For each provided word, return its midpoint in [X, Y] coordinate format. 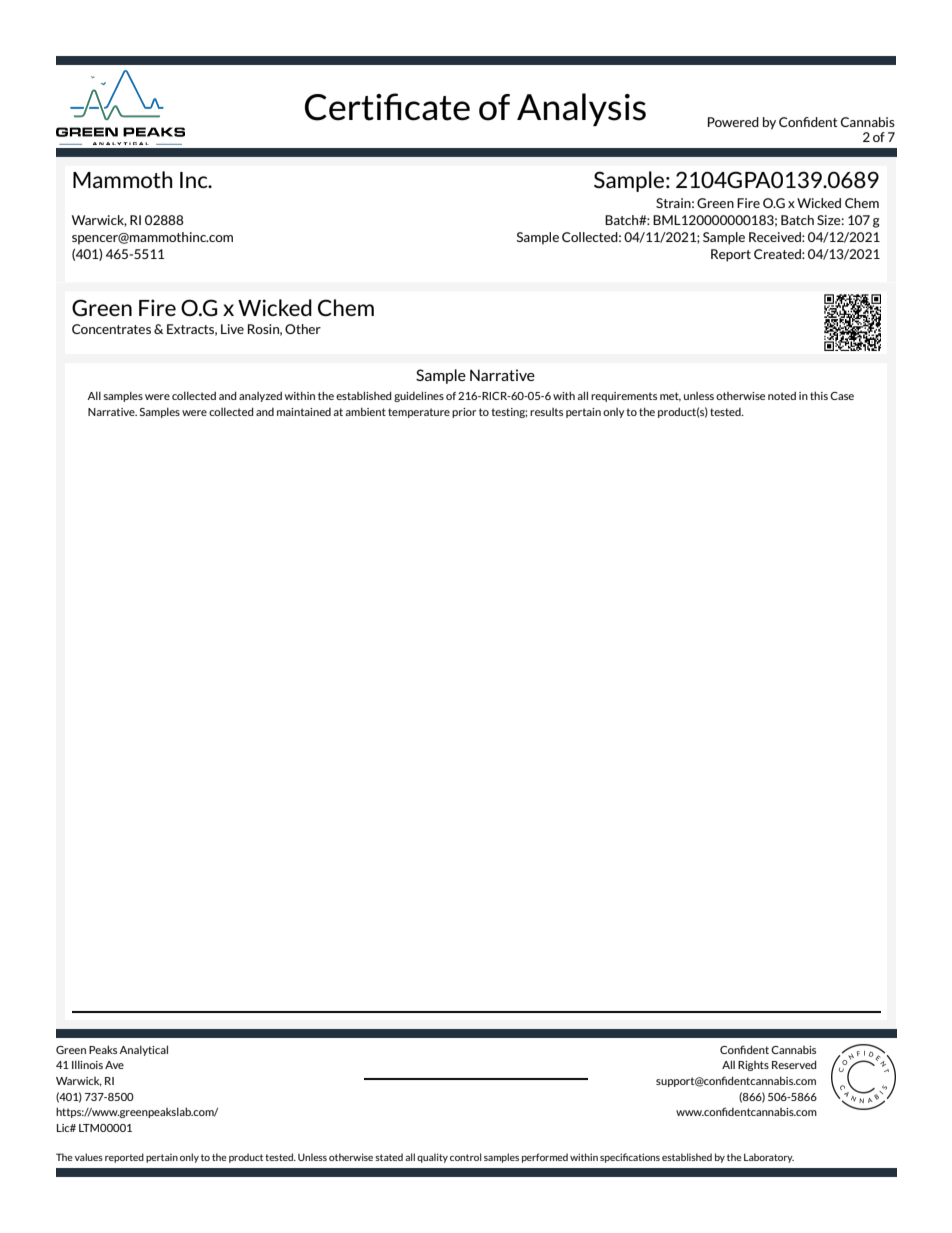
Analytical [143, 1050]
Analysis [581, 109]
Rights [753, 1066]
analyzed [260, 396]
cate [437, 108]
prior [464, 413]
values [89, 1157]
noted [782, 395]
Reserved [794, 1064]
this [819, 395]
